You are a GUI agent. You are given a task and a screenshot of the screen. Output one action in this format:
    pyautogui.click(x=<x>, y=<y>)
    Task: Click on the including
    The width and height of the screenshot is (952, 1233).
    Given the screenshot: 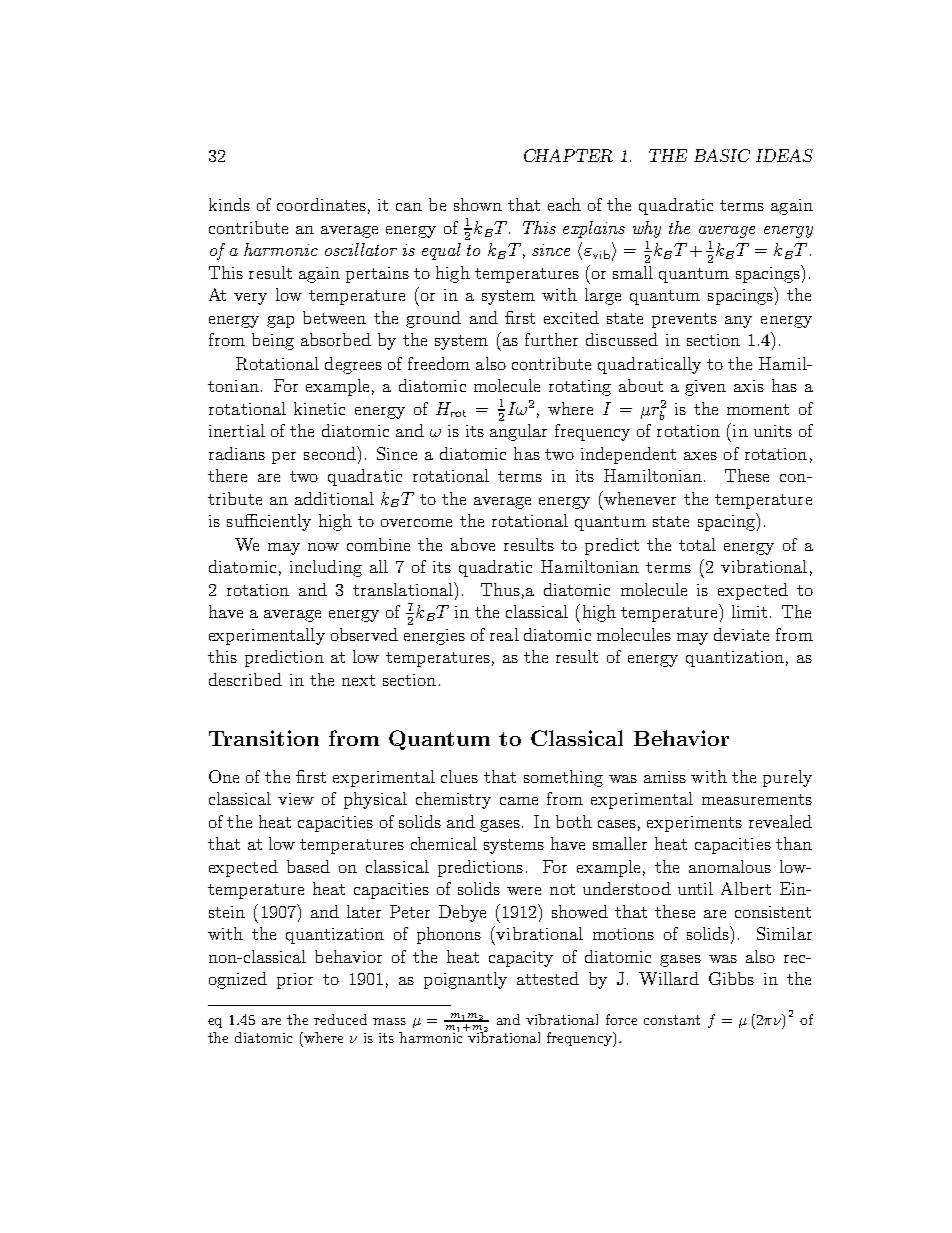 What is the action you would take?
    pyautogui.click(x=326, y=568)
